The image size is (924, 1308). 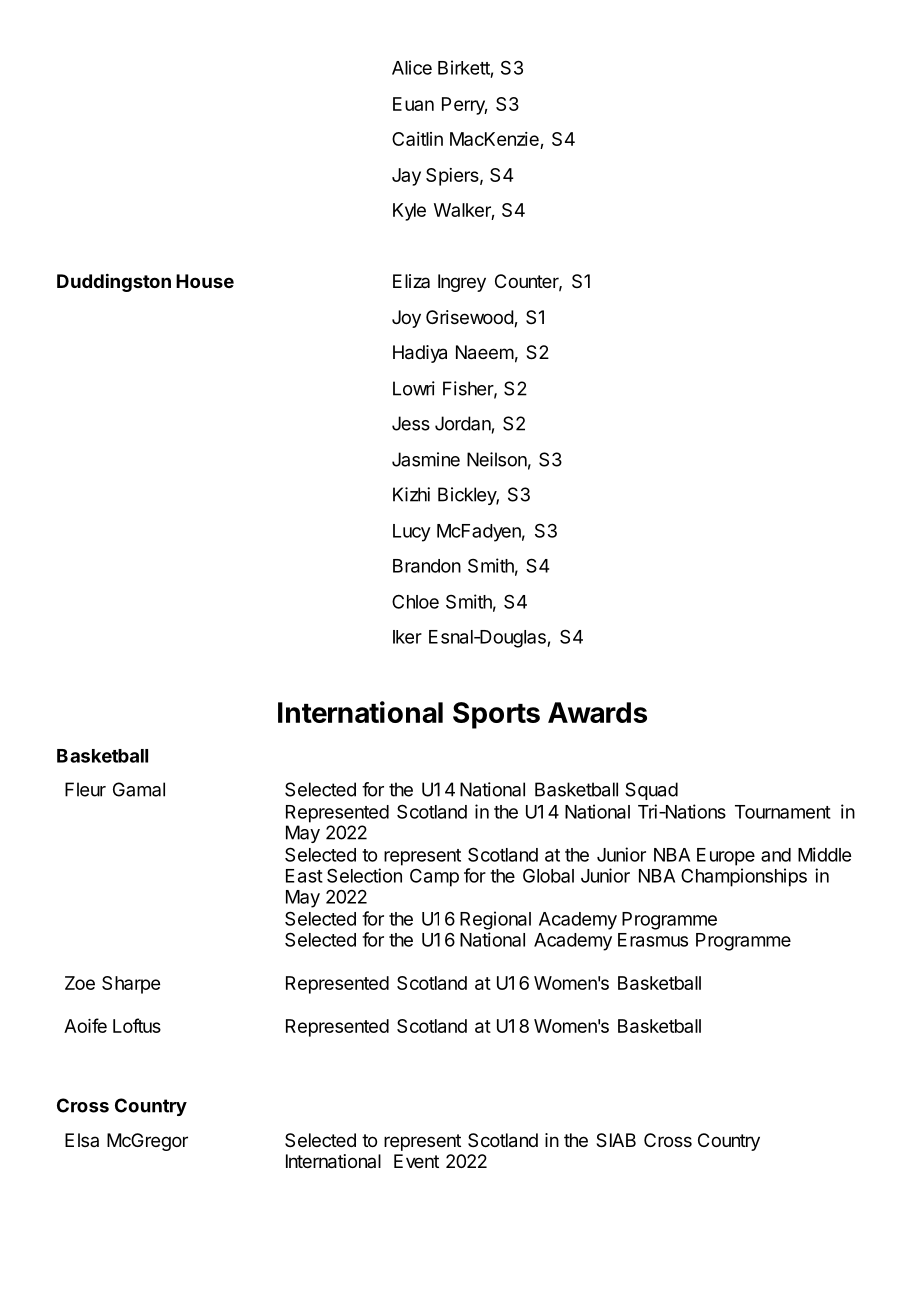 I want to click on Alice, so click(x=412, y=67).
